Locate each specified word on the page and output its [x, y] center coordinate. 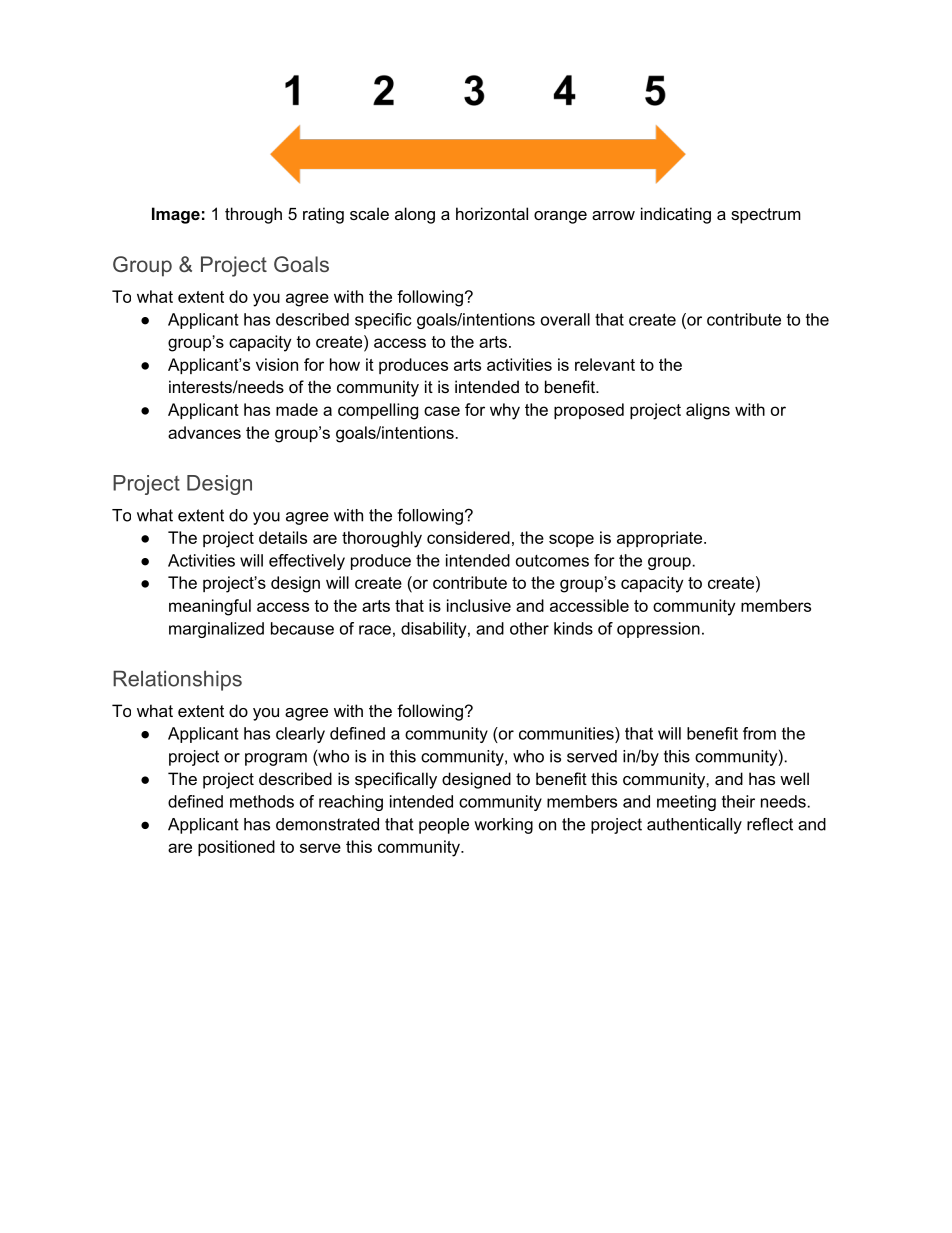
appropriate [661, 539]
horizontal [492, 213]
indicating [676, 215]
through [253, 215]
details [283, 537]
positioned [236, 848]
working [503, 826]
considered [468, 537]
